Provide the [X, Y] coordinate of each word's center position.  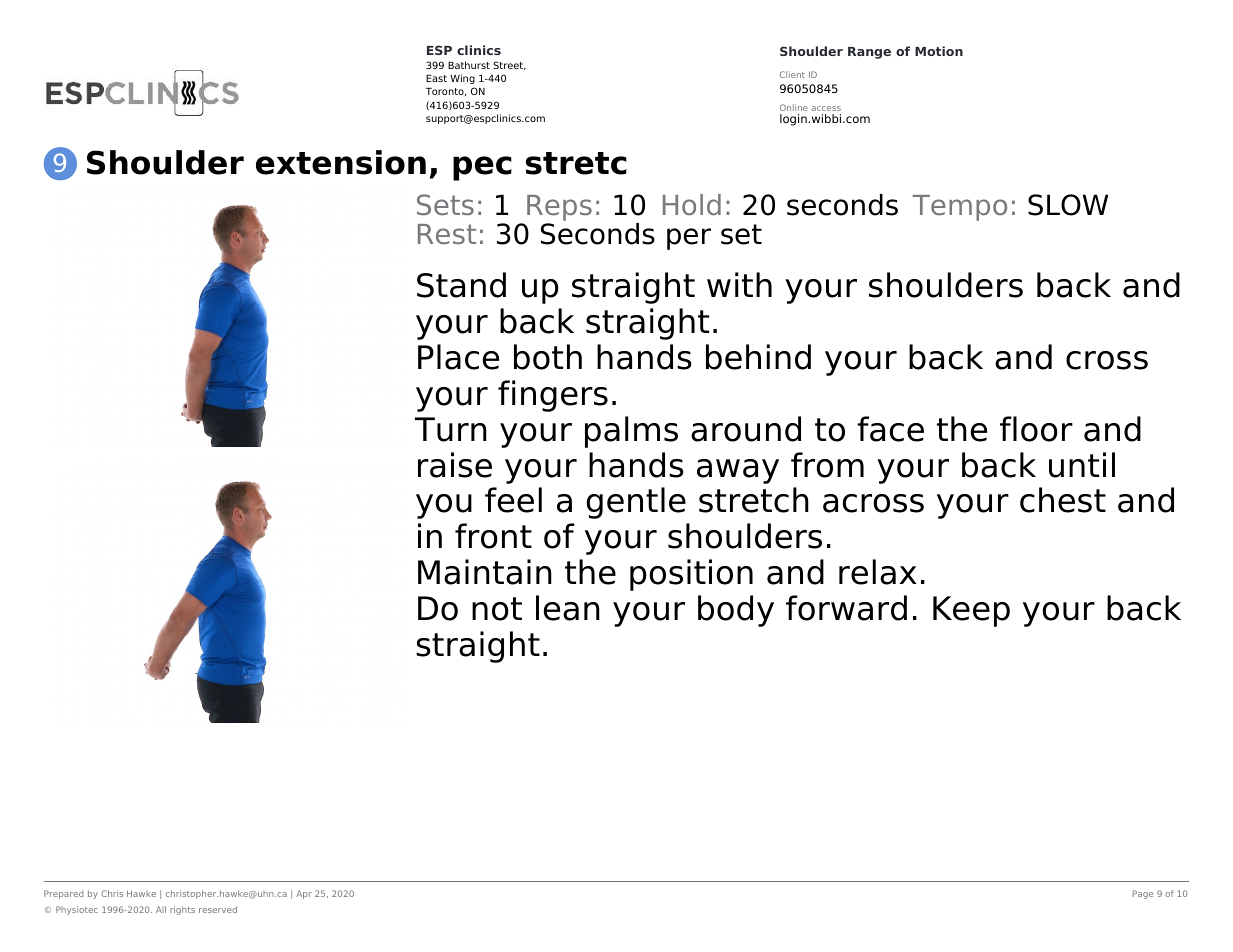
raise [455, 465]
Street [509, 65]
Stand [461, 285]
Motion [939, 51]
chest [1063, 500]
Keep [971, 611]
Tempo [960, 208]
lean [568, 608]
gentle [636, 503]
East [436, 78]
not [497, 609]
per [689, 239]
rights [182, 910]
